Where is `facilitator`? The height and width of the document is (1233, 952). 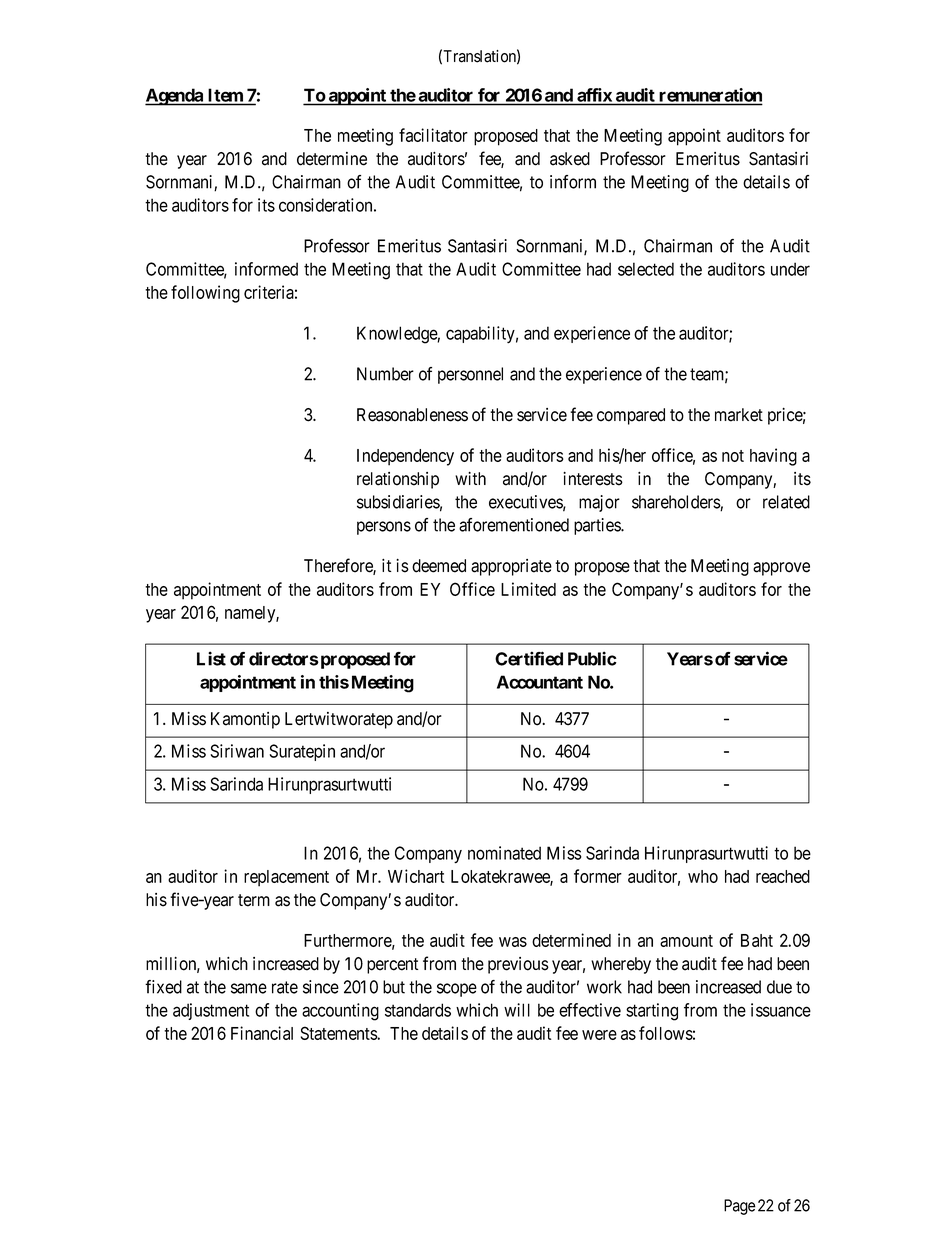 facilitator is located at coordinates (433, 135).
